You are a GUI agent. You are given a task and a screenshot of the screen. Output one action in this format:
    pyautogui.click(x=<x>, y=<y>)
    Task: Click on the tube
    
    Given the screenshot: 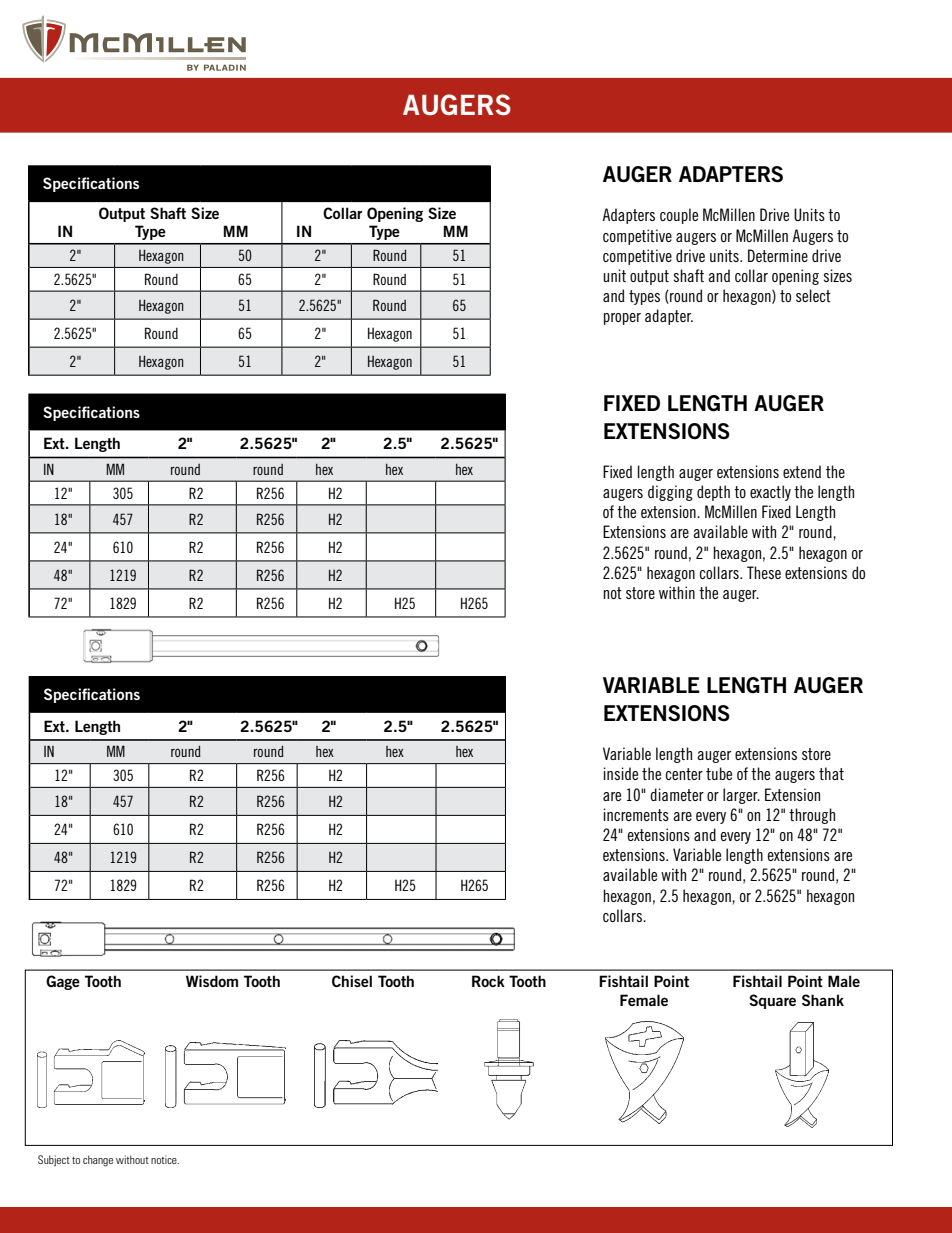 What is the action you would take?
    pyautogui.click(x=719, y=773)
